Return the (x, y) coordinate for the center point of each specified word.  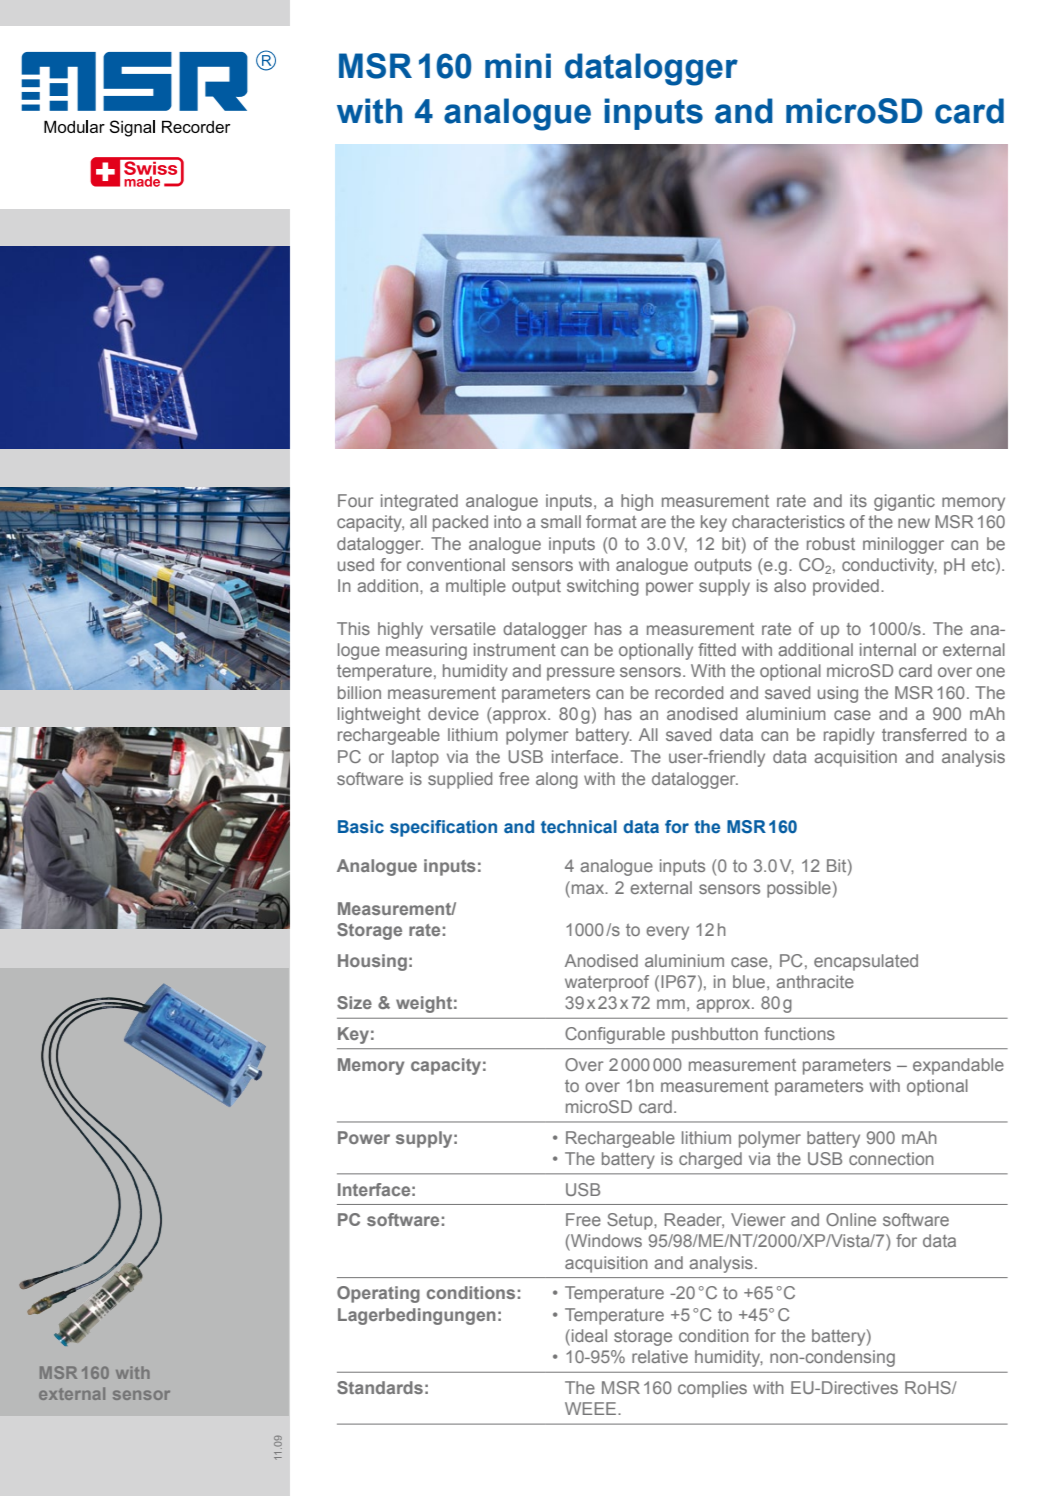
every (667, 933)
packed (460, 523)
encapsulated (866, 962)
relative (660, 1356)
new (914, 523)
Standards (380, 1387)
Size (354, 1002)
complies (712, 1389)
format (611, 521)
